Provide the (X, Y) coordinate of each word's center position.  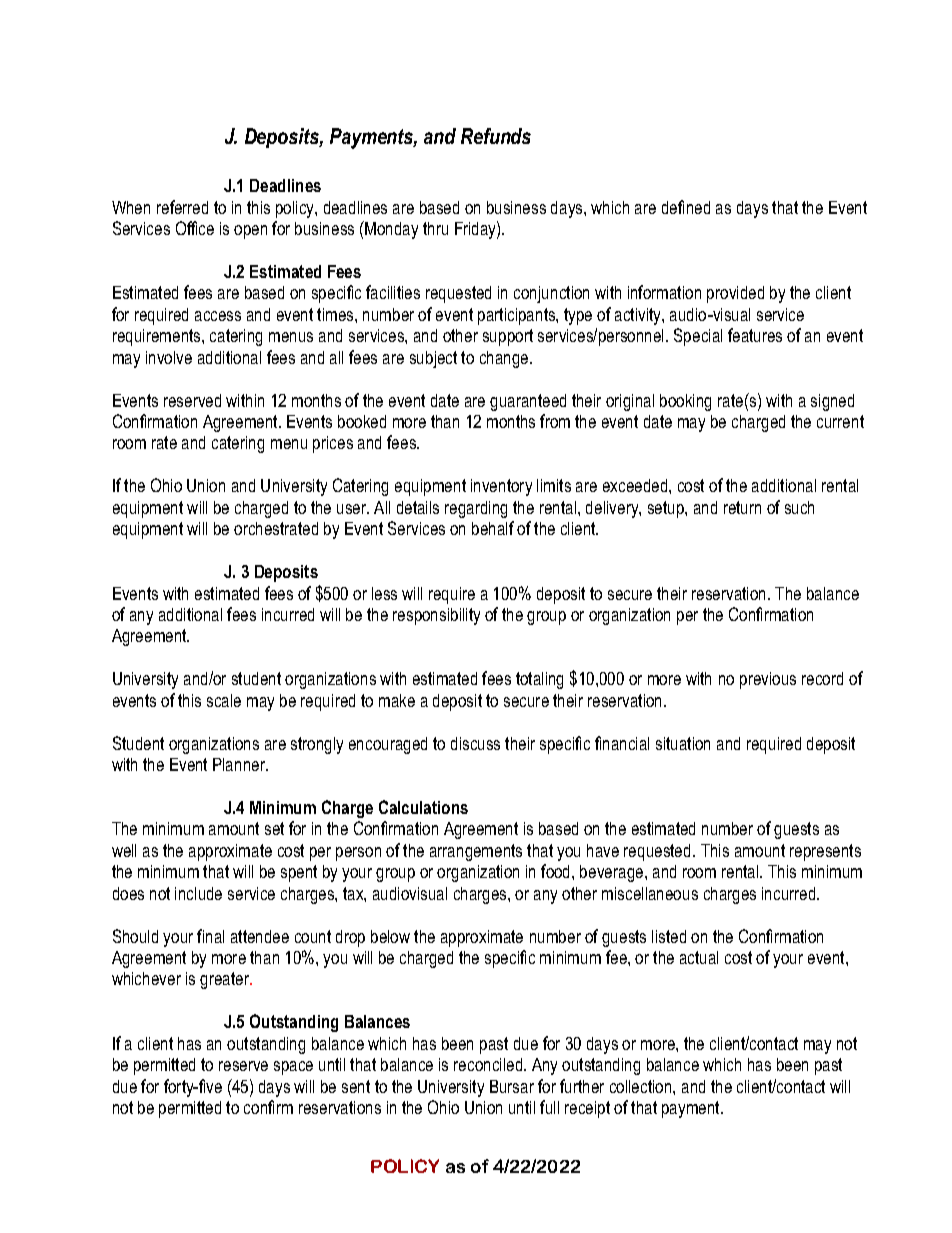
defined (686, 207)
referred (182, 207)
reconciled (489, 1064)
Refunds (496, 136)
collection (642, 1086)
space (293, 1068)
